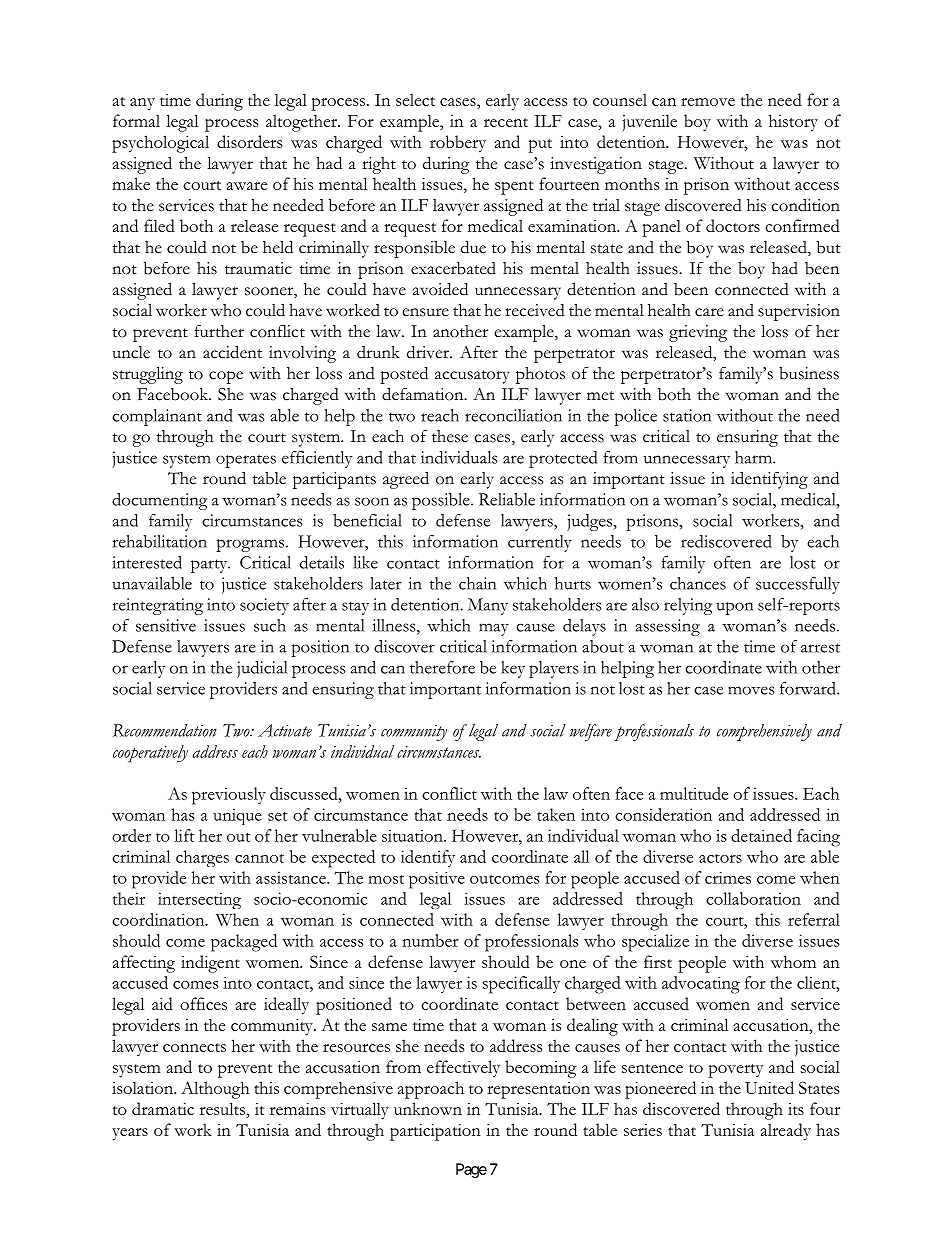  I want to click on results, so click(223, 1108).
